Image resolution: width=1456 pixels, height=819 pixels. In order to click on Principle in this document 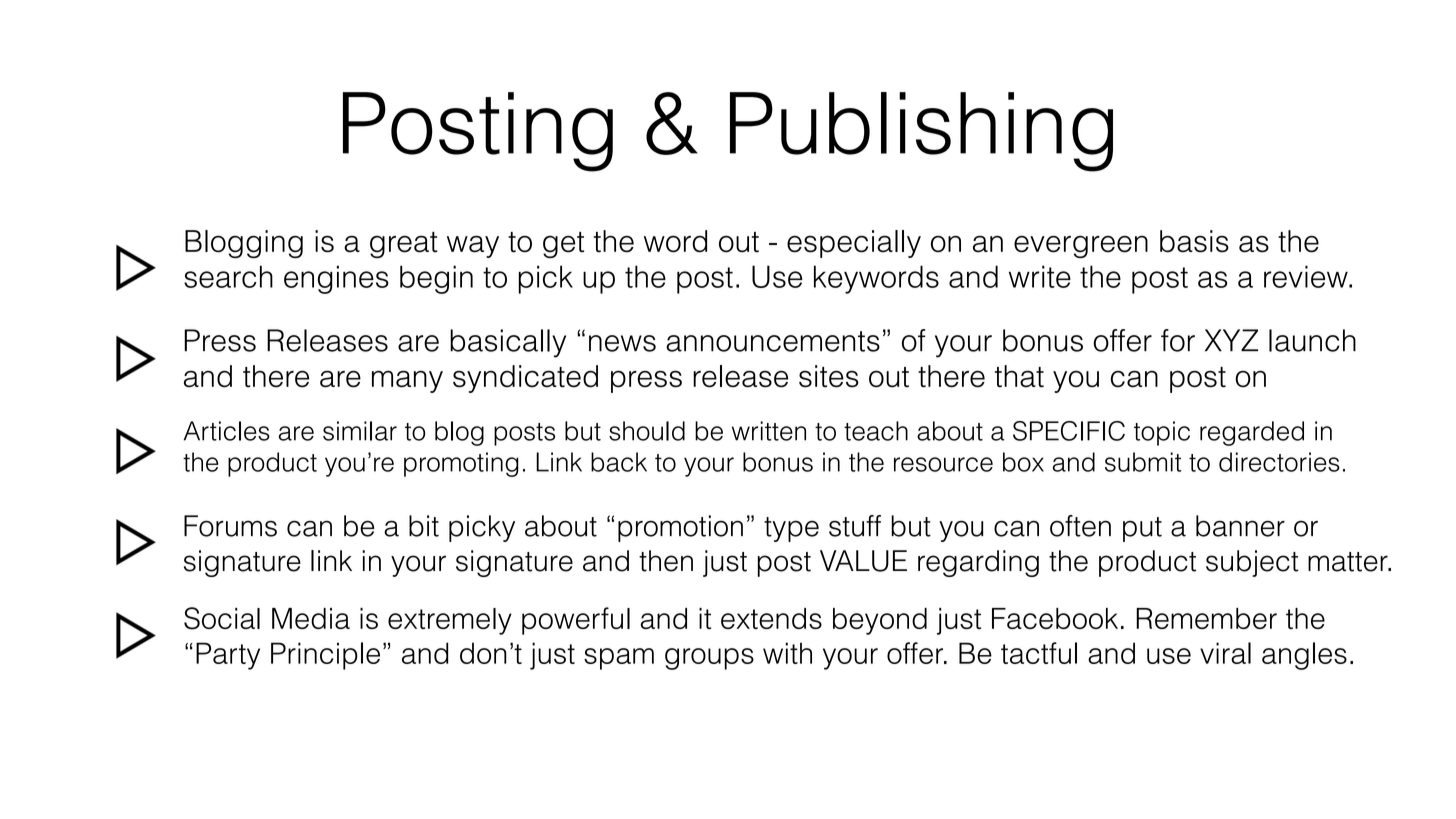, I will do `click(325, 656)`.
